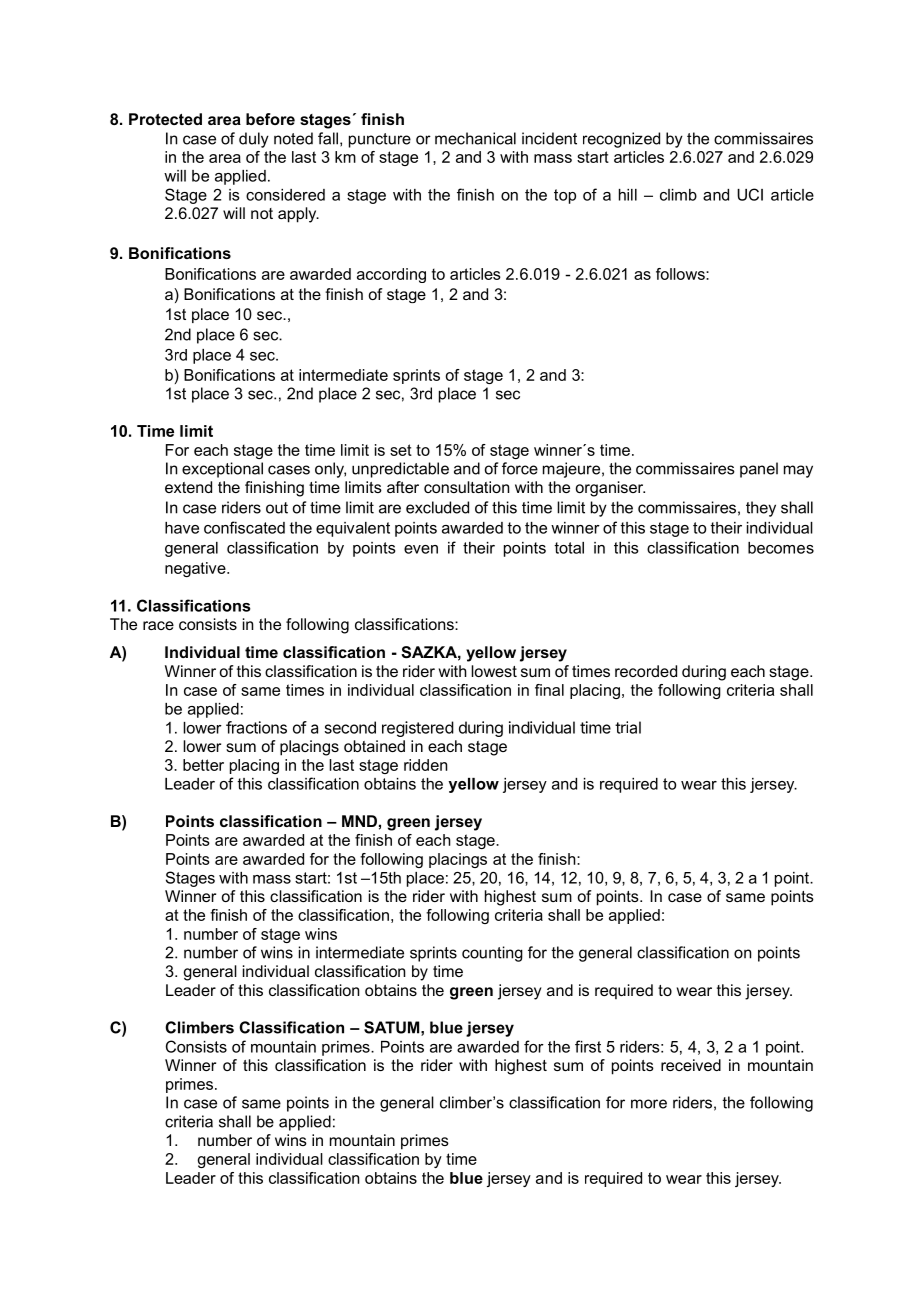 The width and height of the screenshot is (924, 1308). What do you see at coordinates (628, 727) in the screenshot?
I see `trial` at bounding box center [628, 727].
